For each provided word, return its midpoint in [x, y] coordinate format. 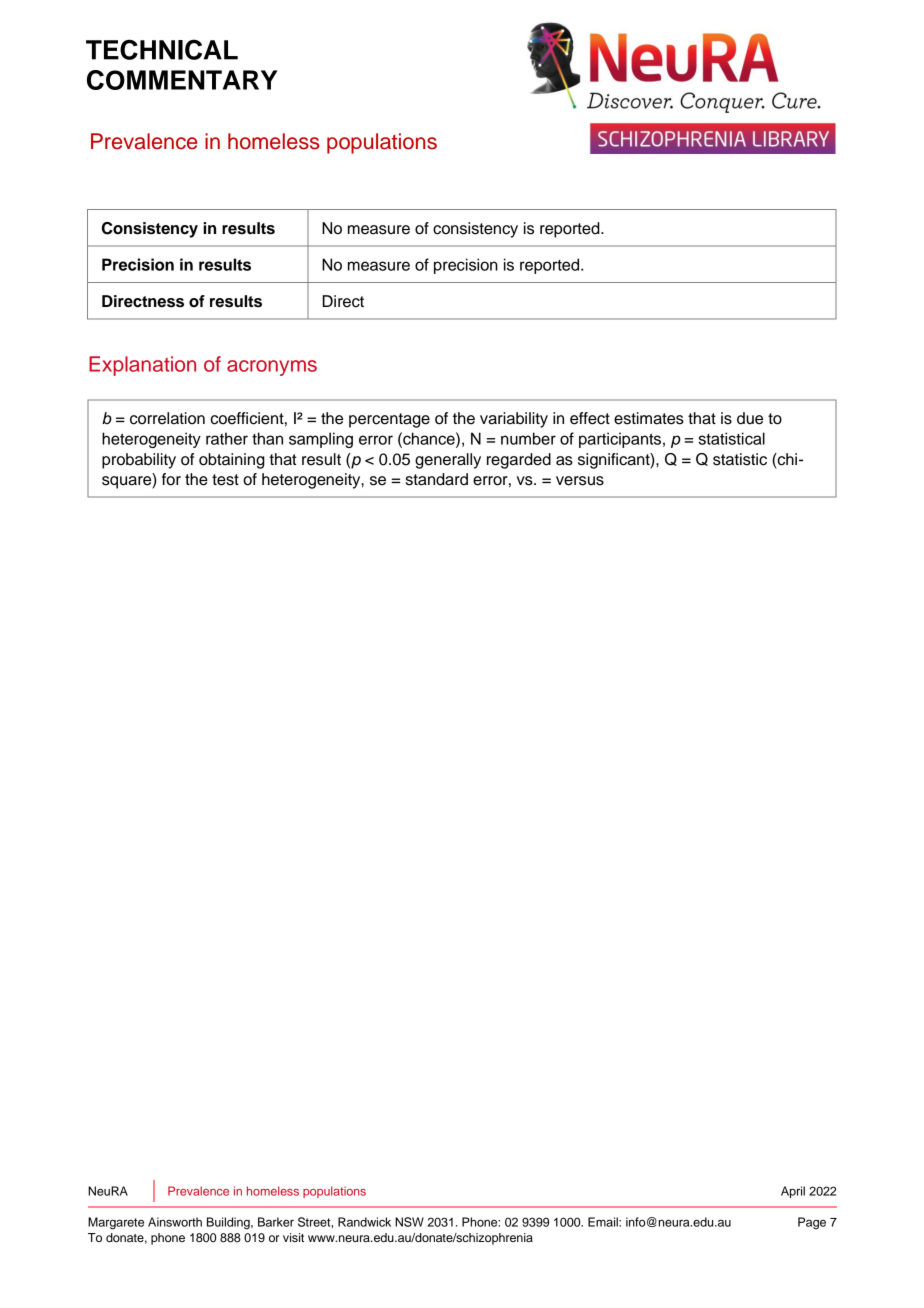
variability [514, 420]
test [225, 480]
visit [293, 1237]
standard [437, 479]
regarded [519, 461]
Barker [276, 1222]
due [750, 418]
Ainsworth [175, 1222]
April [793, 1192]
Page [812, 1223]
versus [580, 481]
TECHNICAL [162, 49]
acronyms [272, 368]
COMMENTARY [182, 80]
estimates [649, 418]
